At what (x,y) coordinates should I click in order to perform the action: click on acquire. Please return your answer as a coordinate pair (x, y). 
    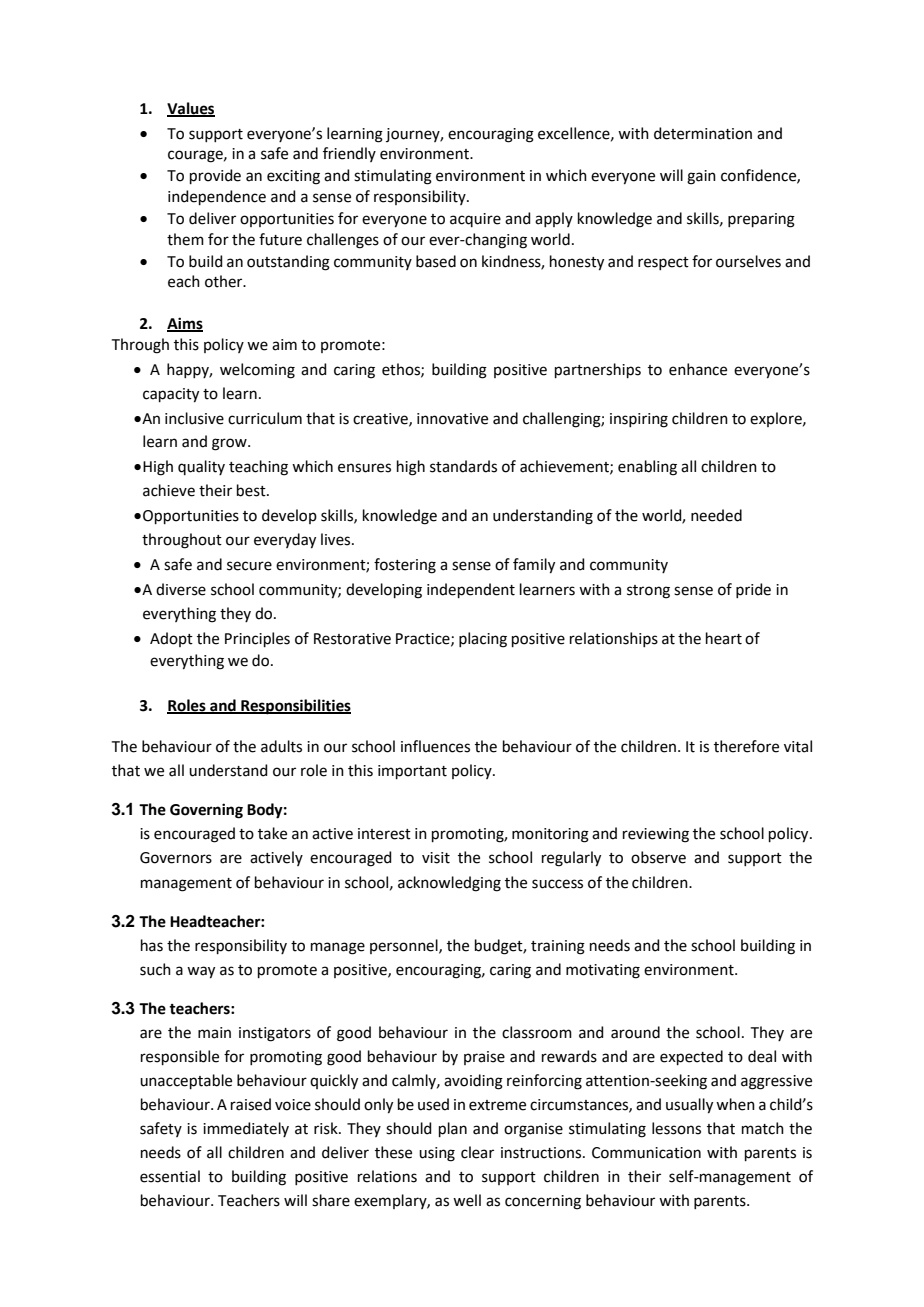
    Looking at the image, I should click on (475, 220).
